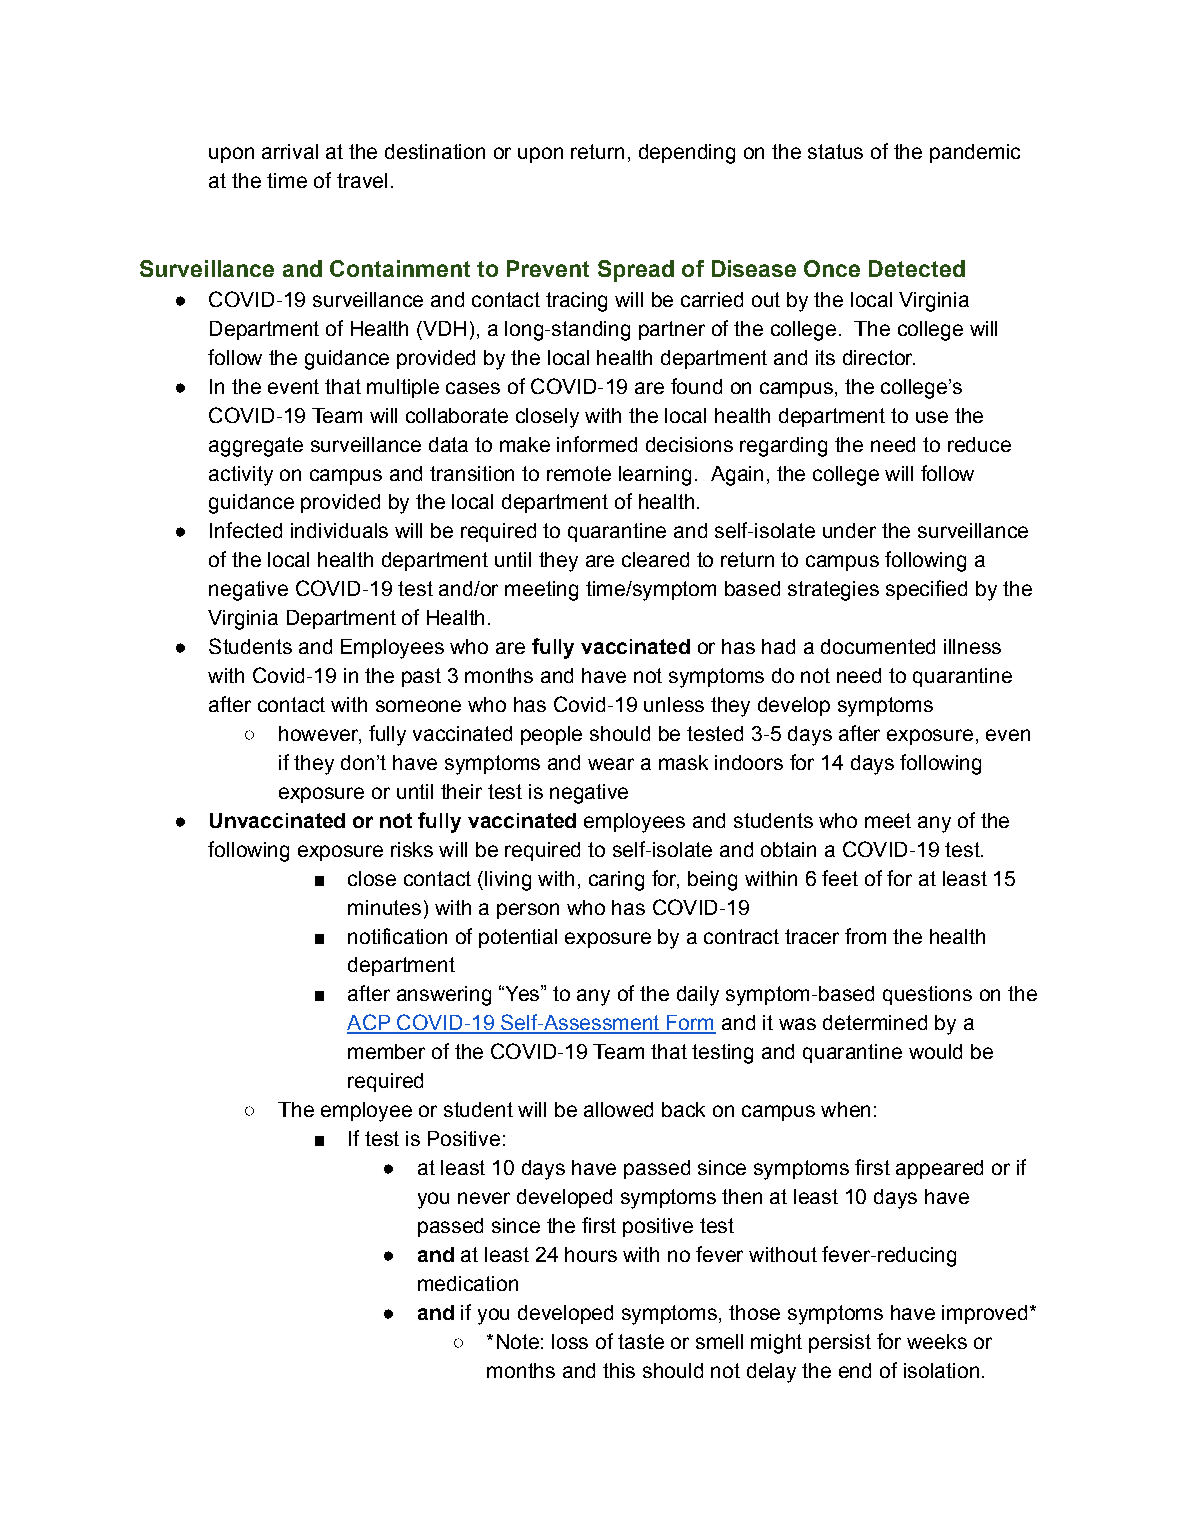 Image resolution: width=1181 pixels, height=1528 pixels. Describe the element at coordinates (618, 1109) in the screenshot. I see `allowed` at that location.
